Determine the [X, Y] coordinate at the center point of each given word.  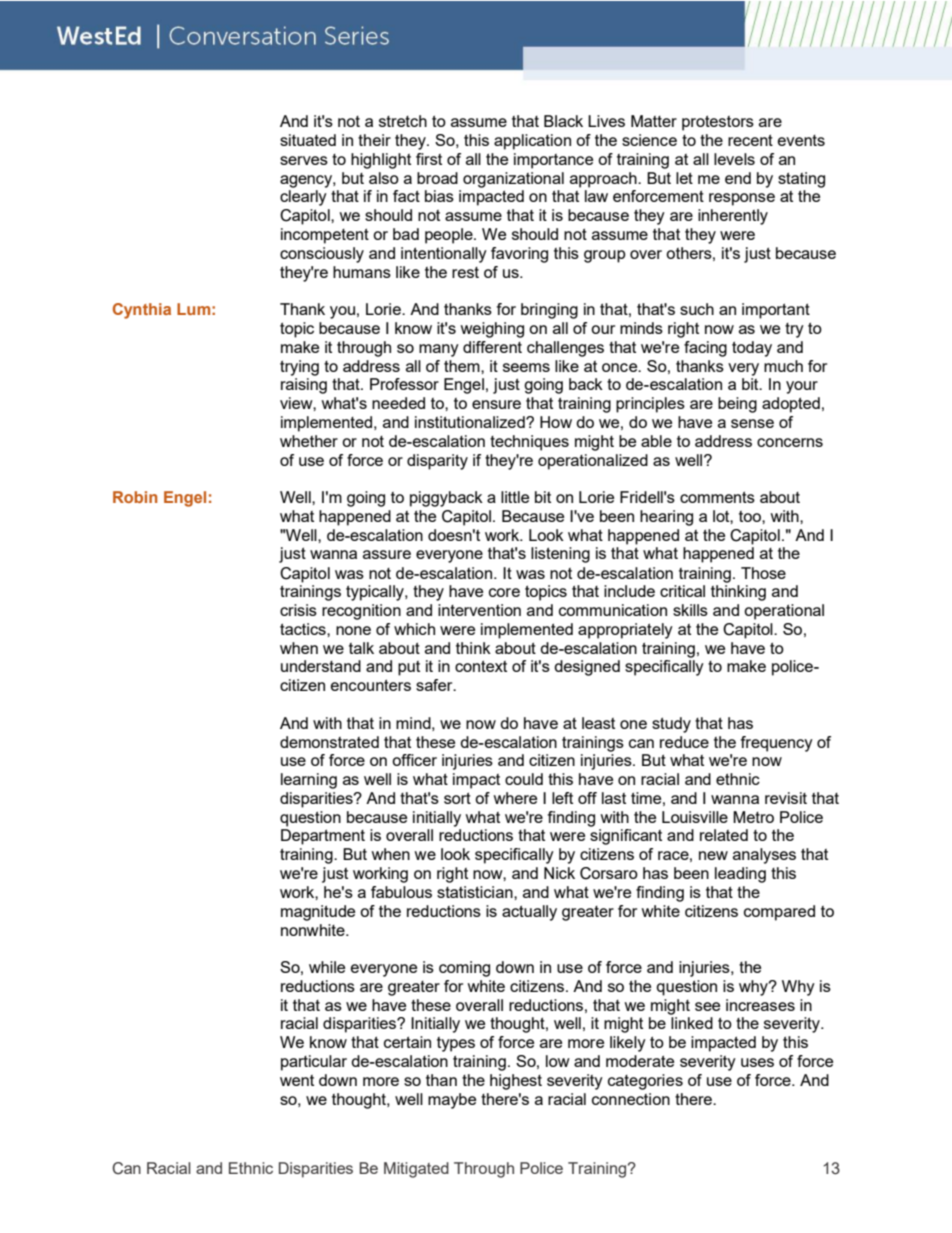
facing [705, 349]
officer [414, 760]
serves [304, 160]
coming [464, 969]
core [504, 592]
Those [763, 573]
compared [779, 913]
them [463, 366]
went [297, 1080]
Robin [135, 497]
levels [734, 159]
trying [299, 368]
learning [309, 781]
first [429, 159]
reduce [684, 742]
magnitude [318, 913]
